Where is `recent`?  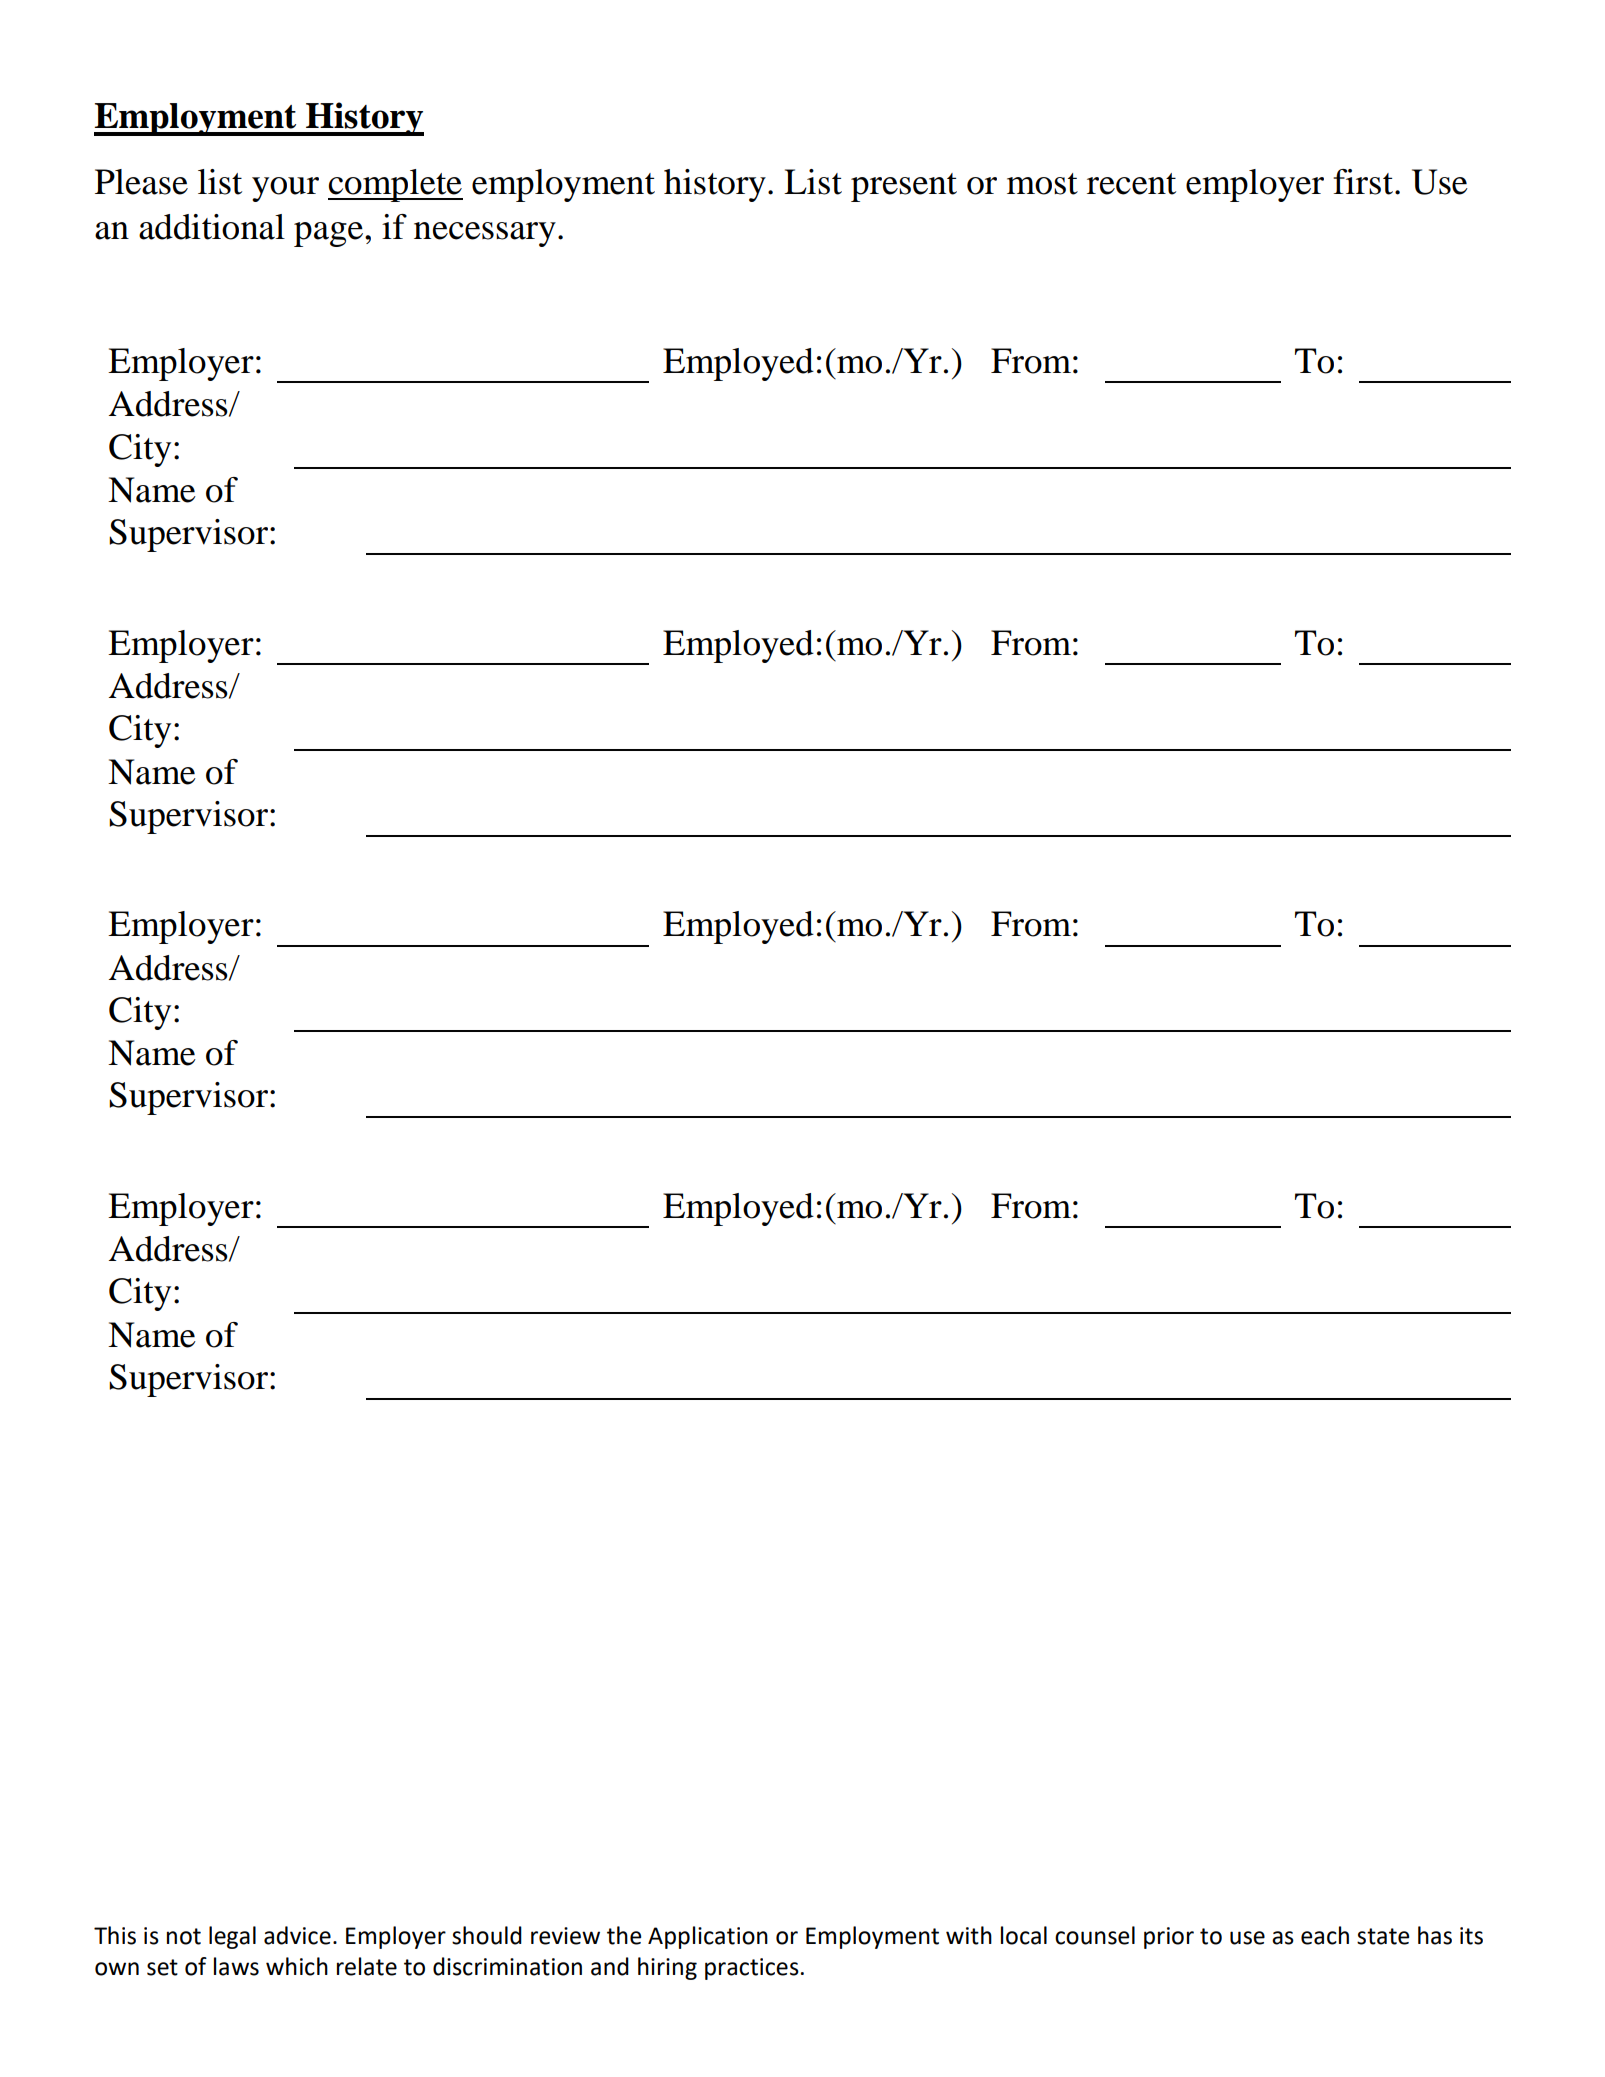 recent is located at coordinates (1131, 184).
